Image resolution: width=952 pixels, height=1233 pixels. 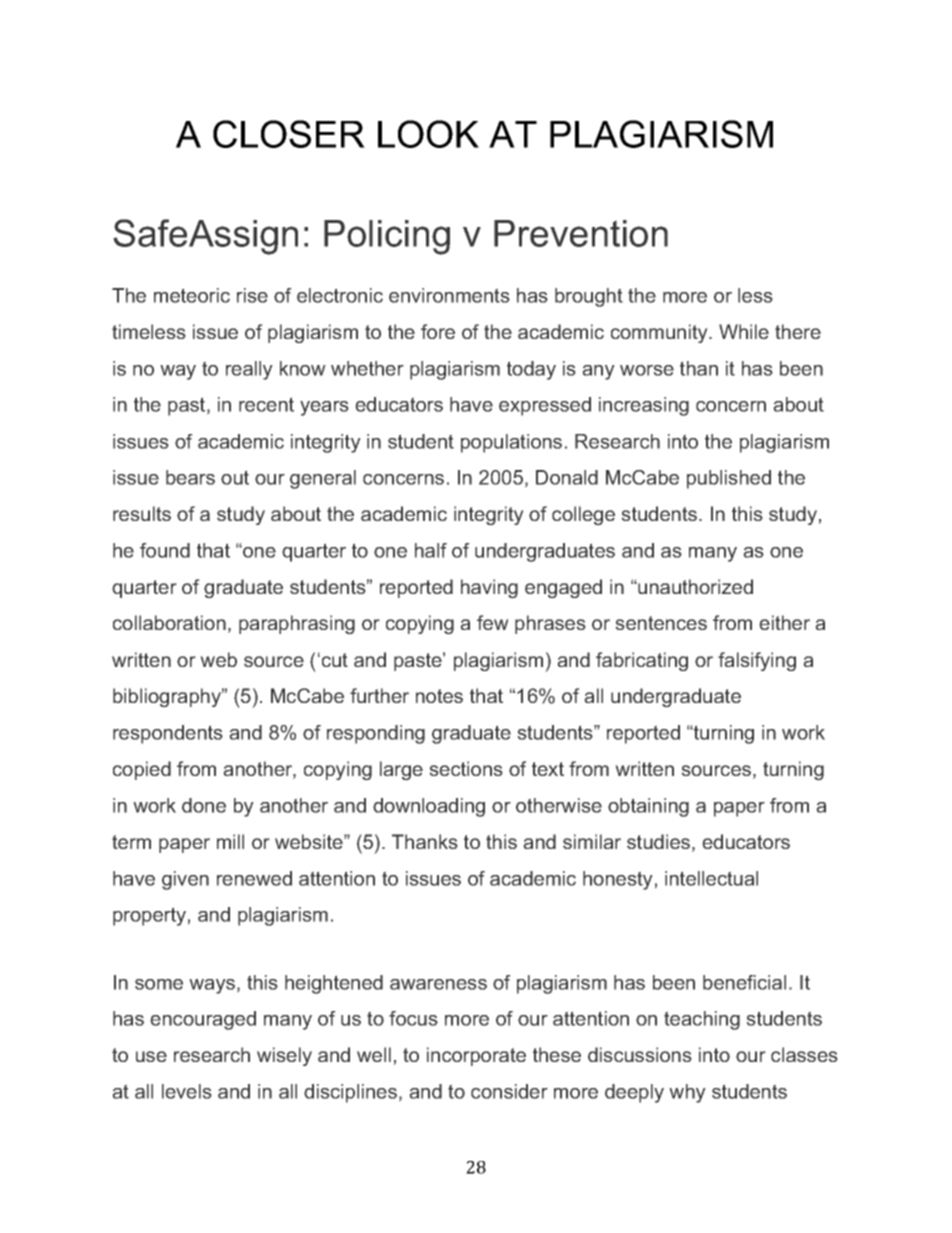 What do you see at coordinates (581, 233) in the document?
I see `Prevention` at bounding box center [581, 233].
